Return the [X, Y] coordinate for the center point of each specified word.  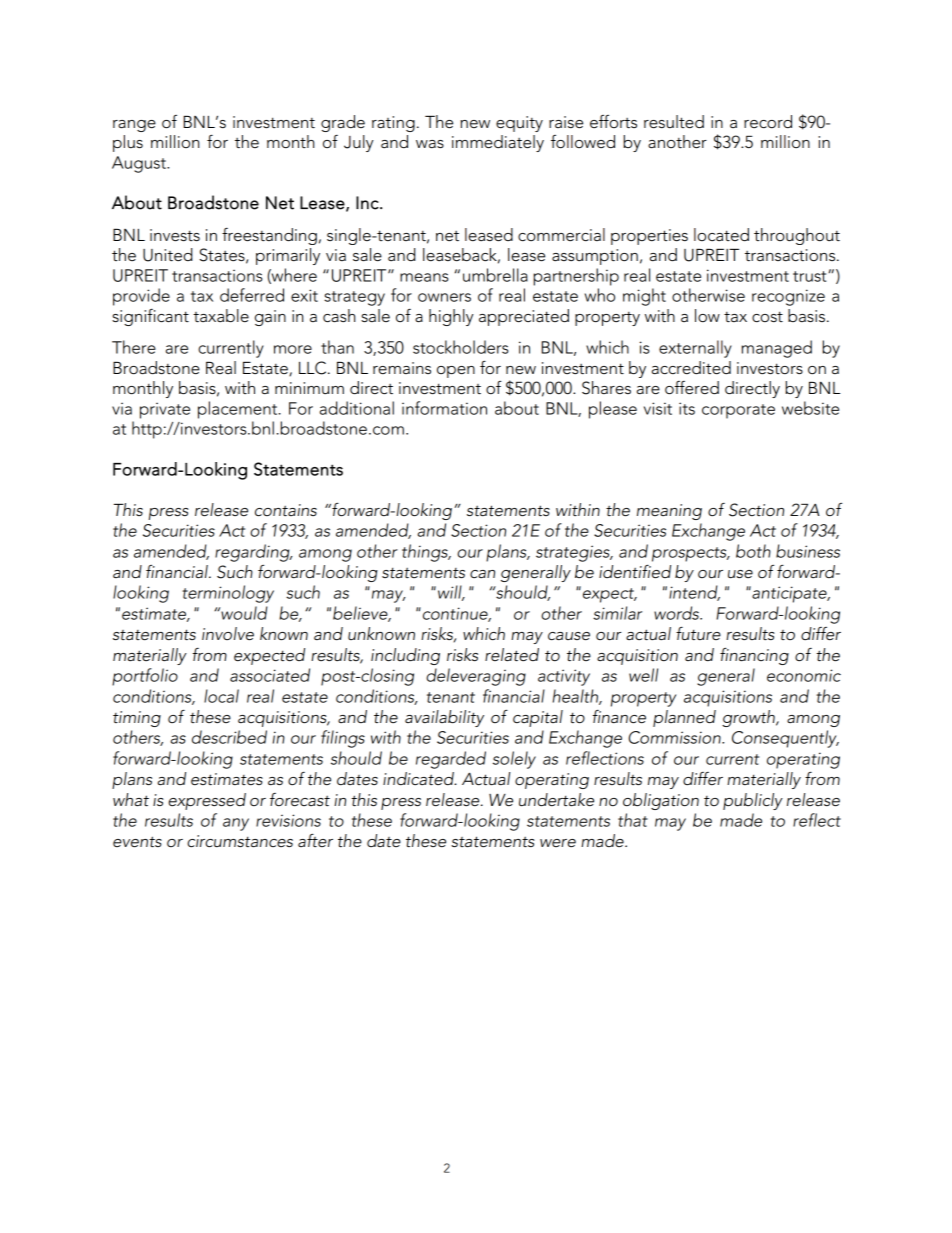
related [512, 655]
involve [228, 634]
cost [767, 317]
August [140, 164]
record [768, 122]
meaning [669, 512]
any [236, 824]
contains [286, 510]
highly [451, 317]
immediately [498, 143]
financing [754, 656]
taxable [221, 316]
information [444, 408]
